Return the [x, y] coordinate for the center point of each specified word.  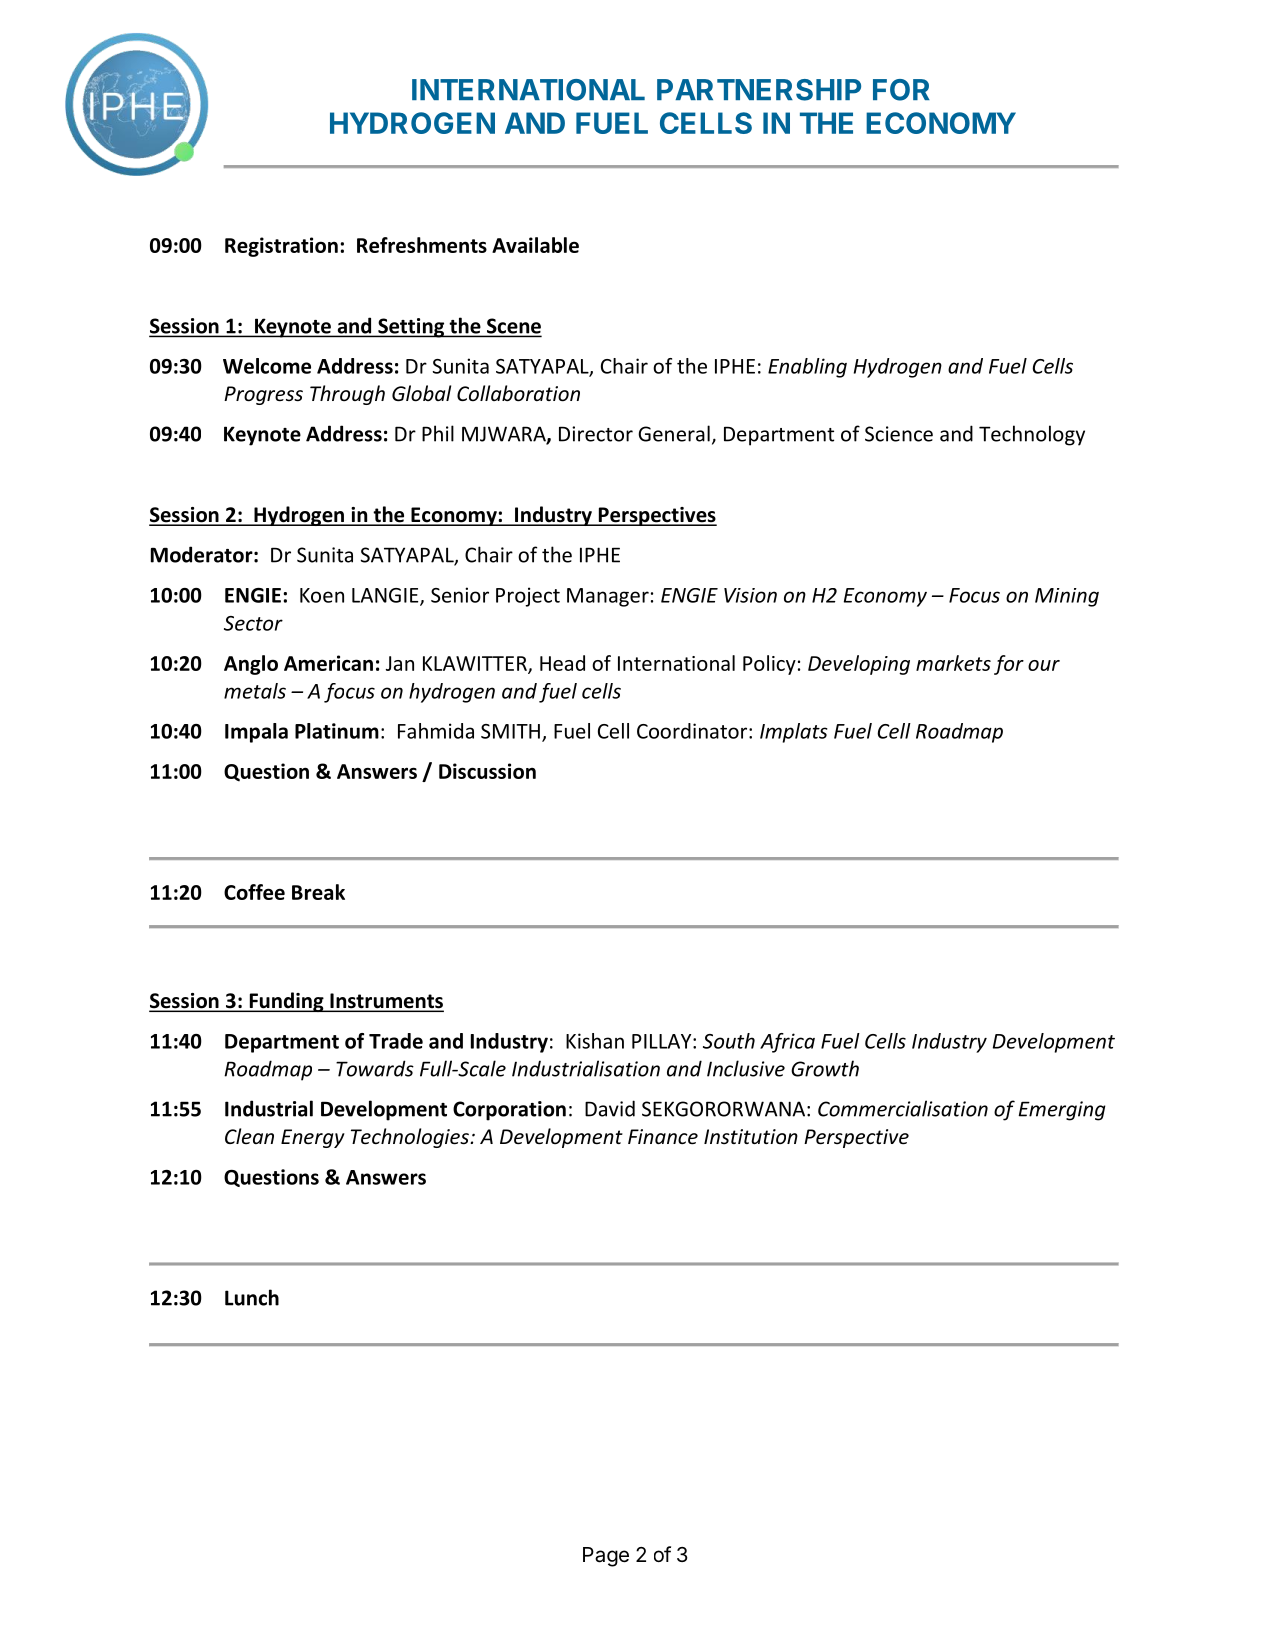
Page [606, 1557]
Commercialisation [903, 1108]
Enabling [807, 368]
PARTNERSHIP [759, 90]
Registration [281, 247]
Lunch [252, 1297]
